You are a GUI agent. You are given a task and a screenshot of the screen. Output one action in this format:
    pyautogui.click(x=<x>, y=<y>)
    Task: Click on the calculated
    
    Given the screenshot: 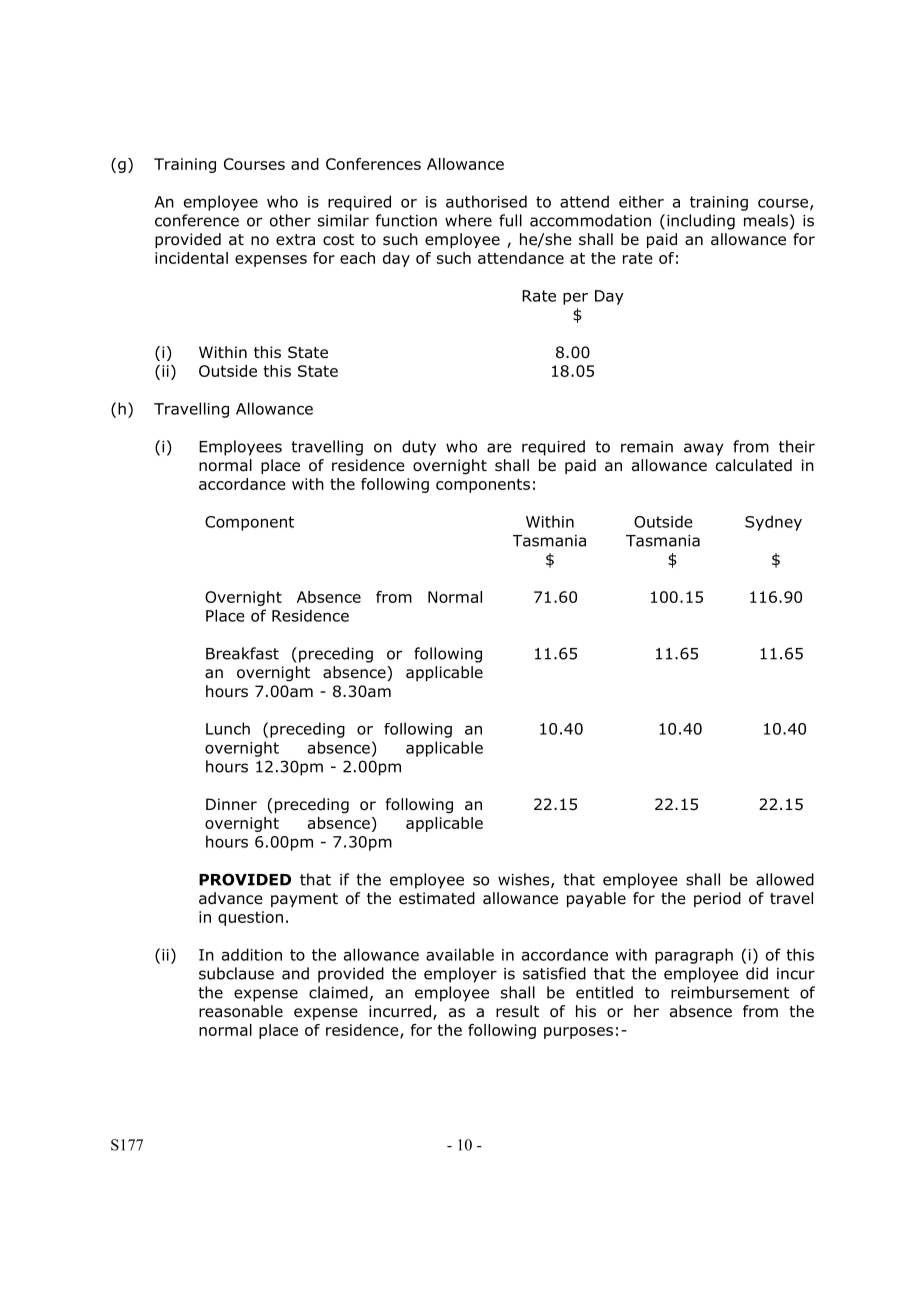 What is the action you would take?
    pyautogui.click(x=754, y=465)
